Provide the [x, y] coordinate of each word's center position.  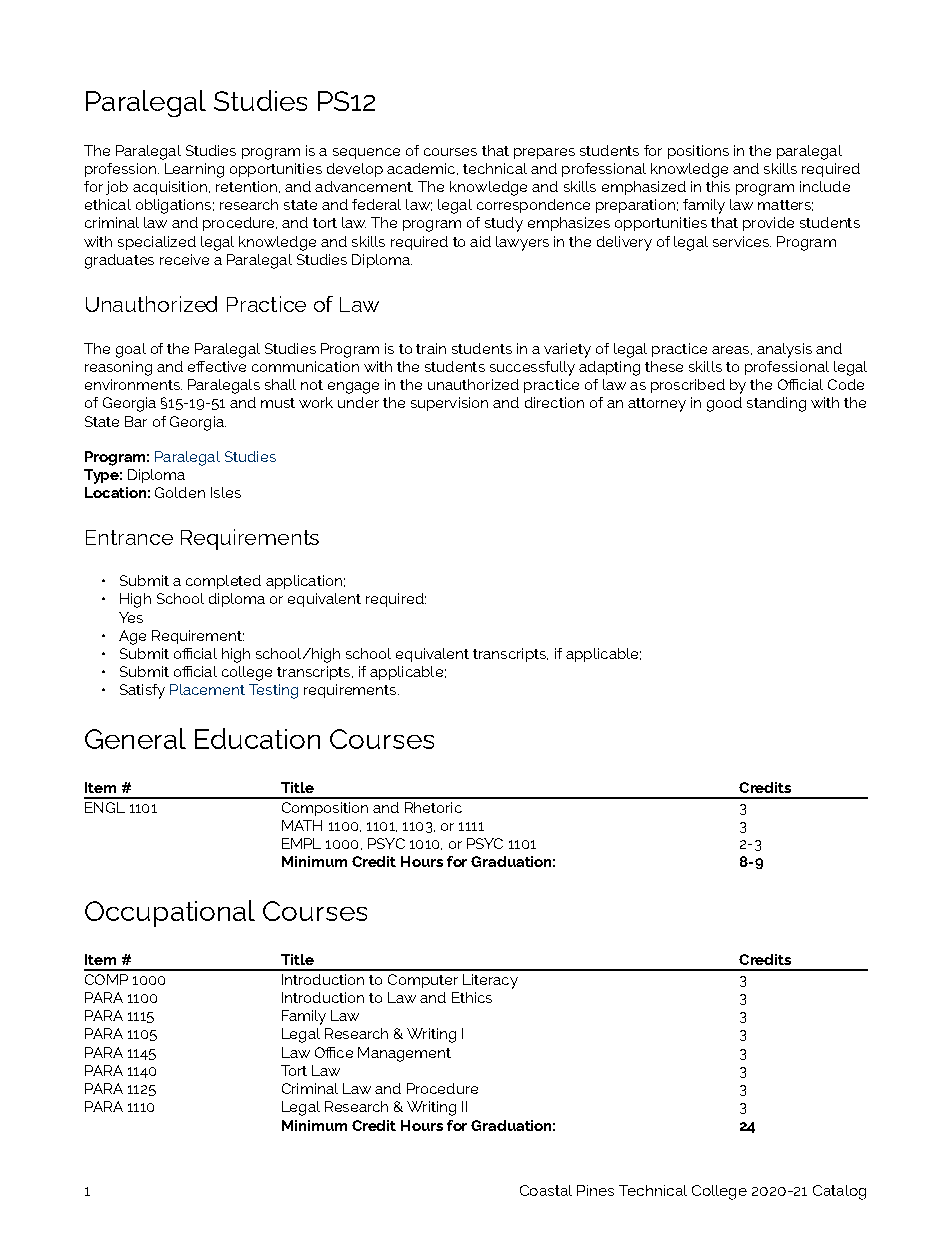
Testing [273, 691]
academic [422, 169]
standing [776, 404]
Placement [207, 689]
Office [334, 1052]
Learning [194, 170]
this [718, 186]
